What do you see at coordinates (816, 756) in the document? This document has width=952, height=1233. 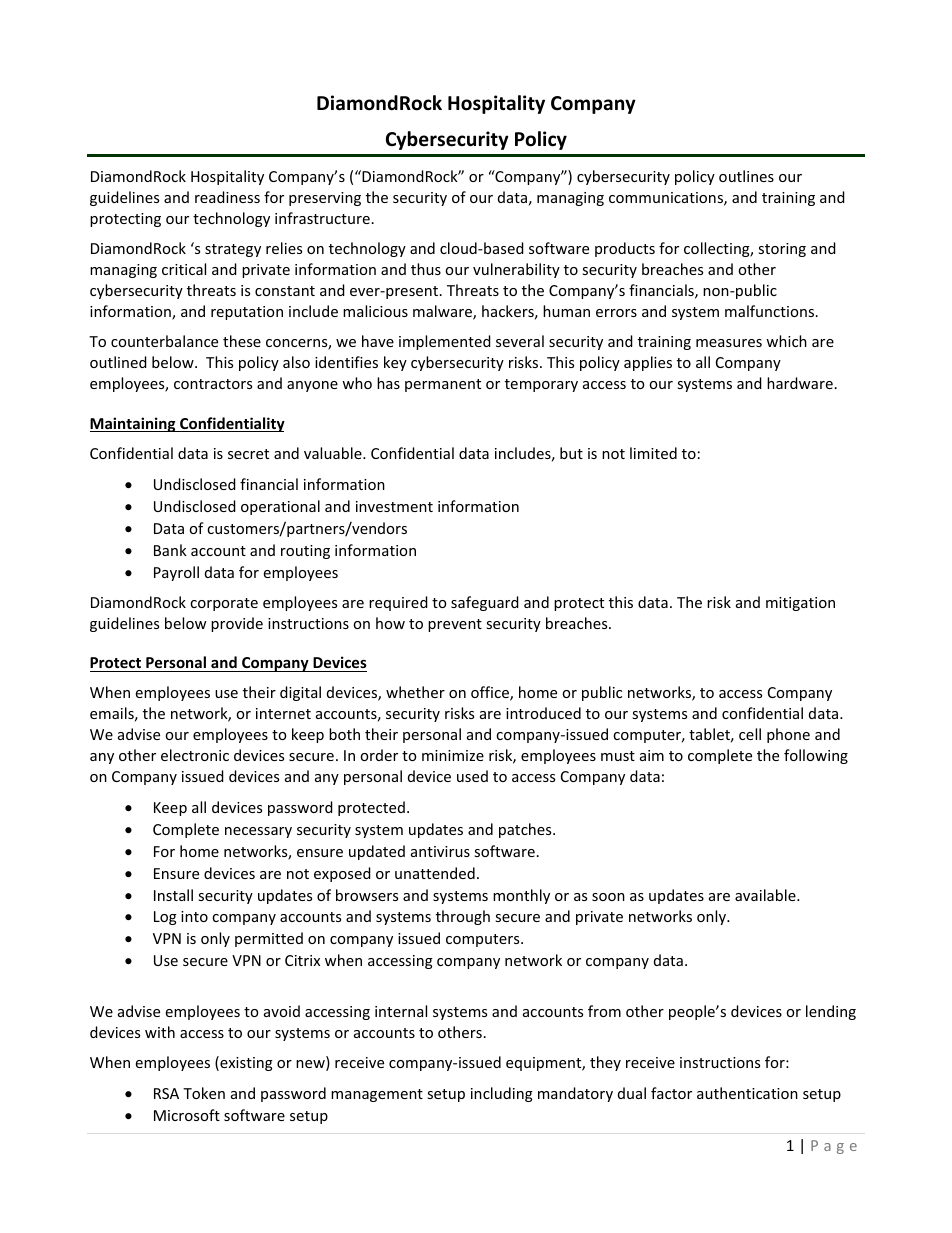 I see `following` at bounding box center [816, 756].
